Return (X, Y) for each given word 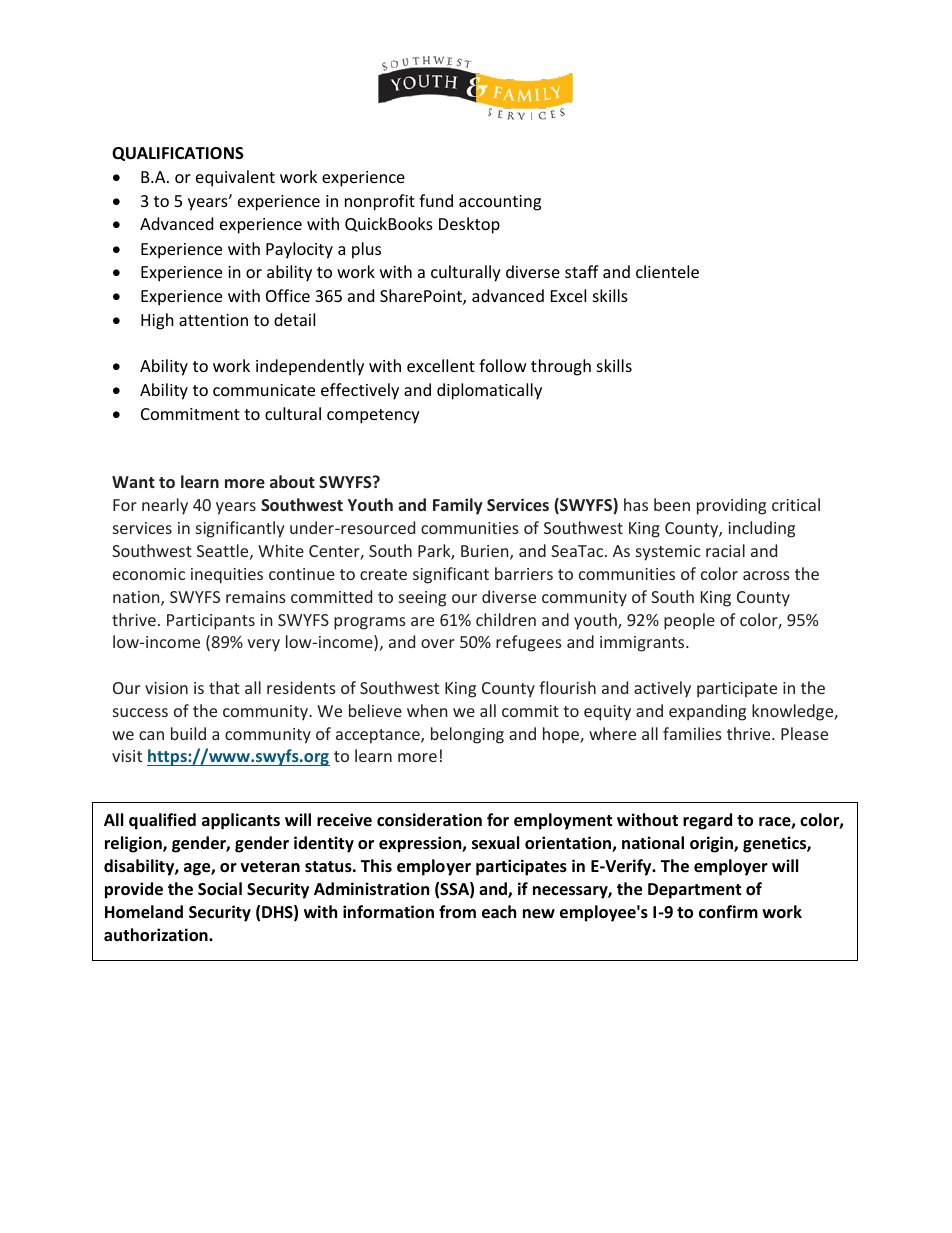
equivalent (235, 178)
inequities (227, 576)
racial (725, 550)
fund (436, 200)
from (457, 912)
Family (458, 506)
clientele (667, 271)
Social (220, 889)
